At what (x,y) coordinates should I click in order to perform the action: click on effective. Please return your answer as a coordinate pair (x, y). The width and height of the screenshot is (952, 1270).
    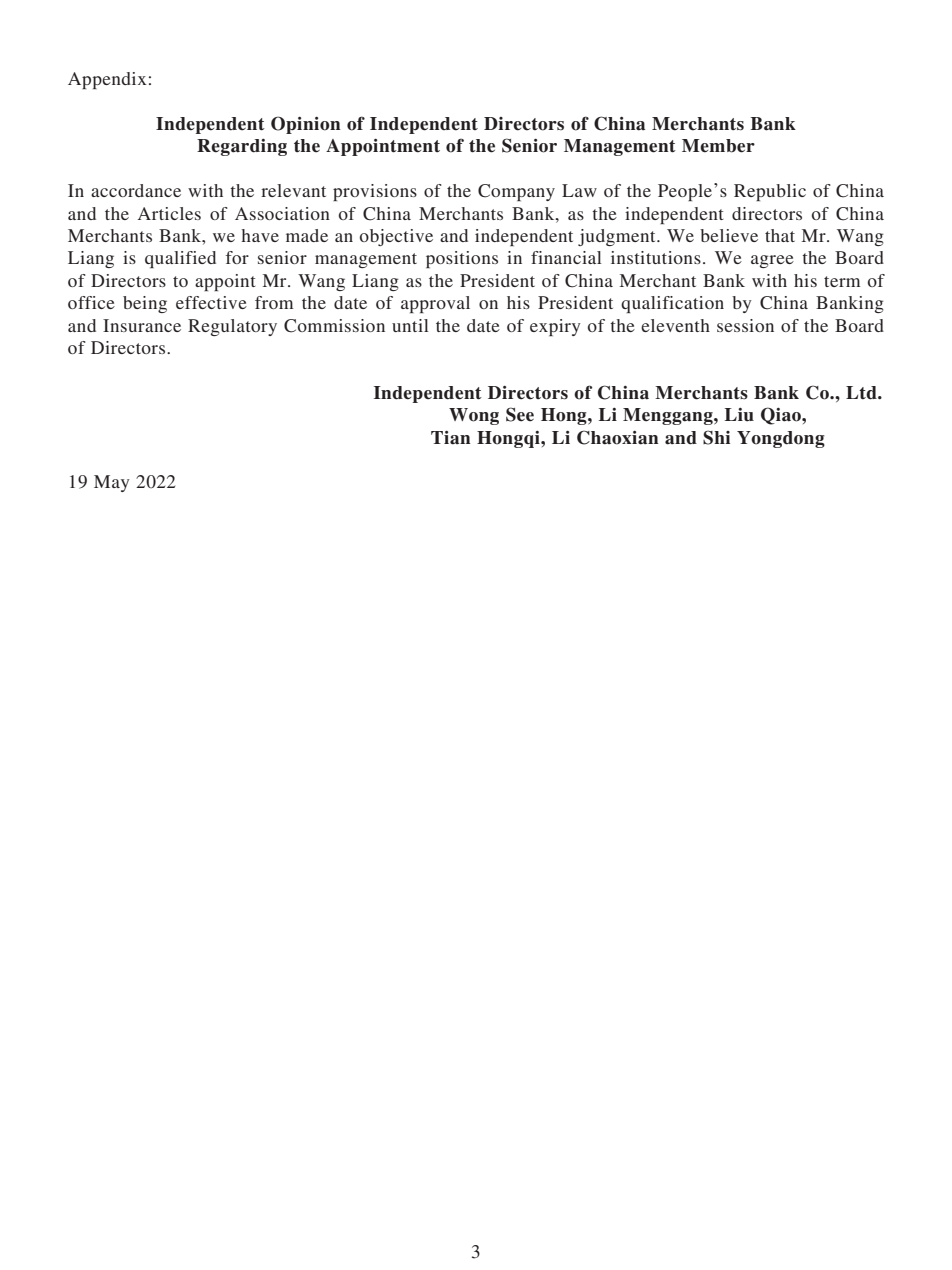
    Looking at the image, I should click on (211, 302).
